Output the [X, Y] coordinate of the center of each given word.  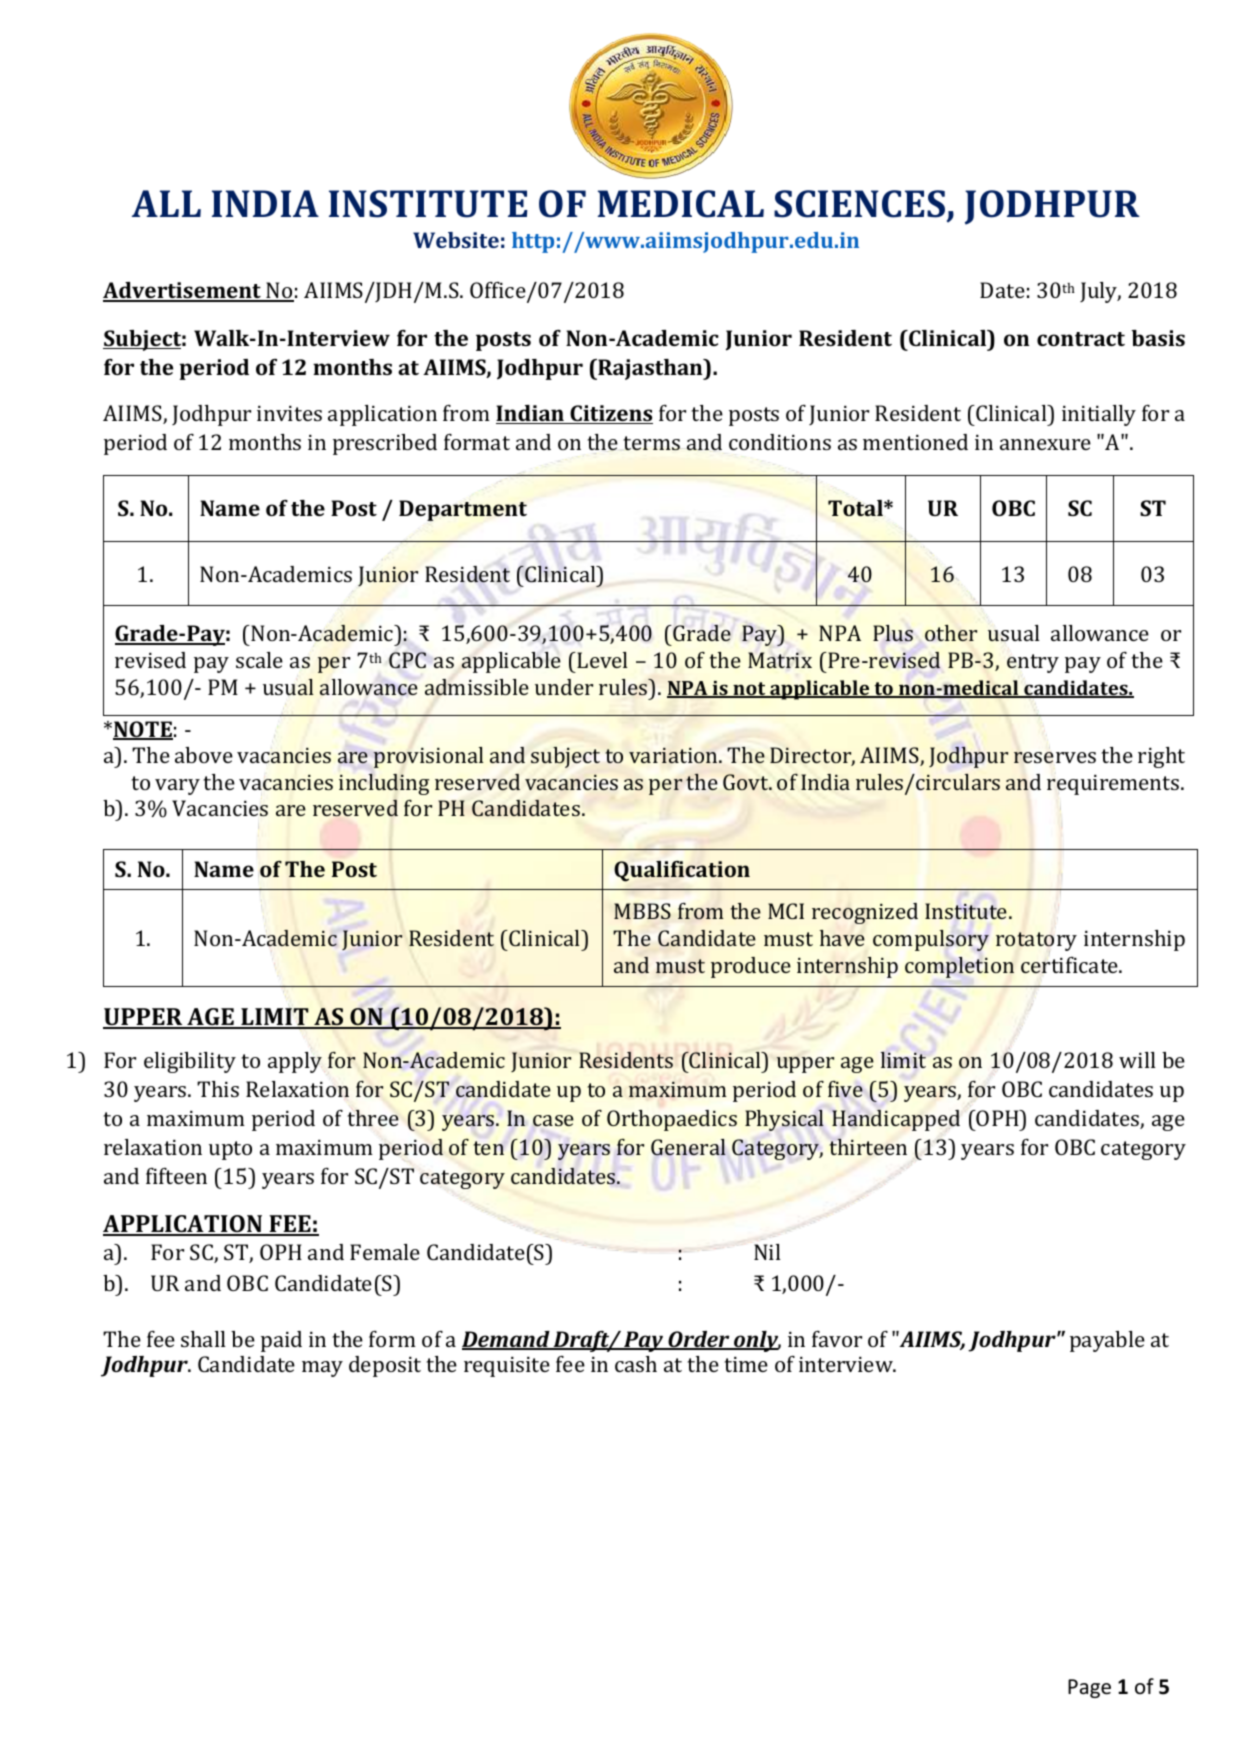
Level [602, 660]
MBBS [642, 911]
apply [295, 1062]
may [322, 1369]
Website [456, 240]
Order [699, 1340]
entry [1033, 663]
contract [1081, 339]
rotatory [1036, 941]
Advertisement [183, 291]
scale [259, 660]
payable [1107, 1341]
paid [281, 1341]
